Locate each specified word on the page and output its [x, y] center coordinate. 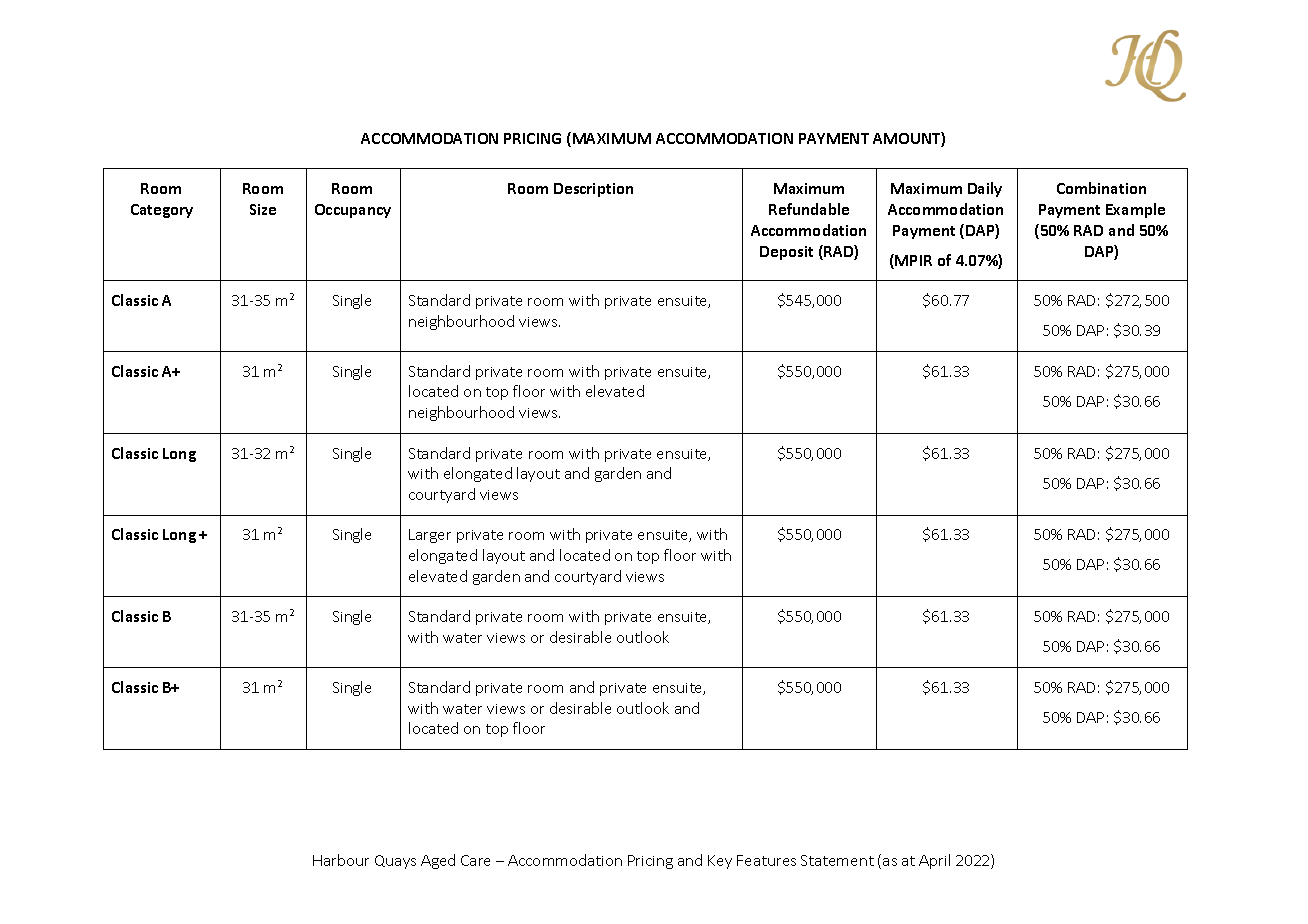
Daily [985, 189]
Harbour [341, 860]
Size [263, 209]
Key [720, 862]
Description [593, 190]
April [934, 861]
